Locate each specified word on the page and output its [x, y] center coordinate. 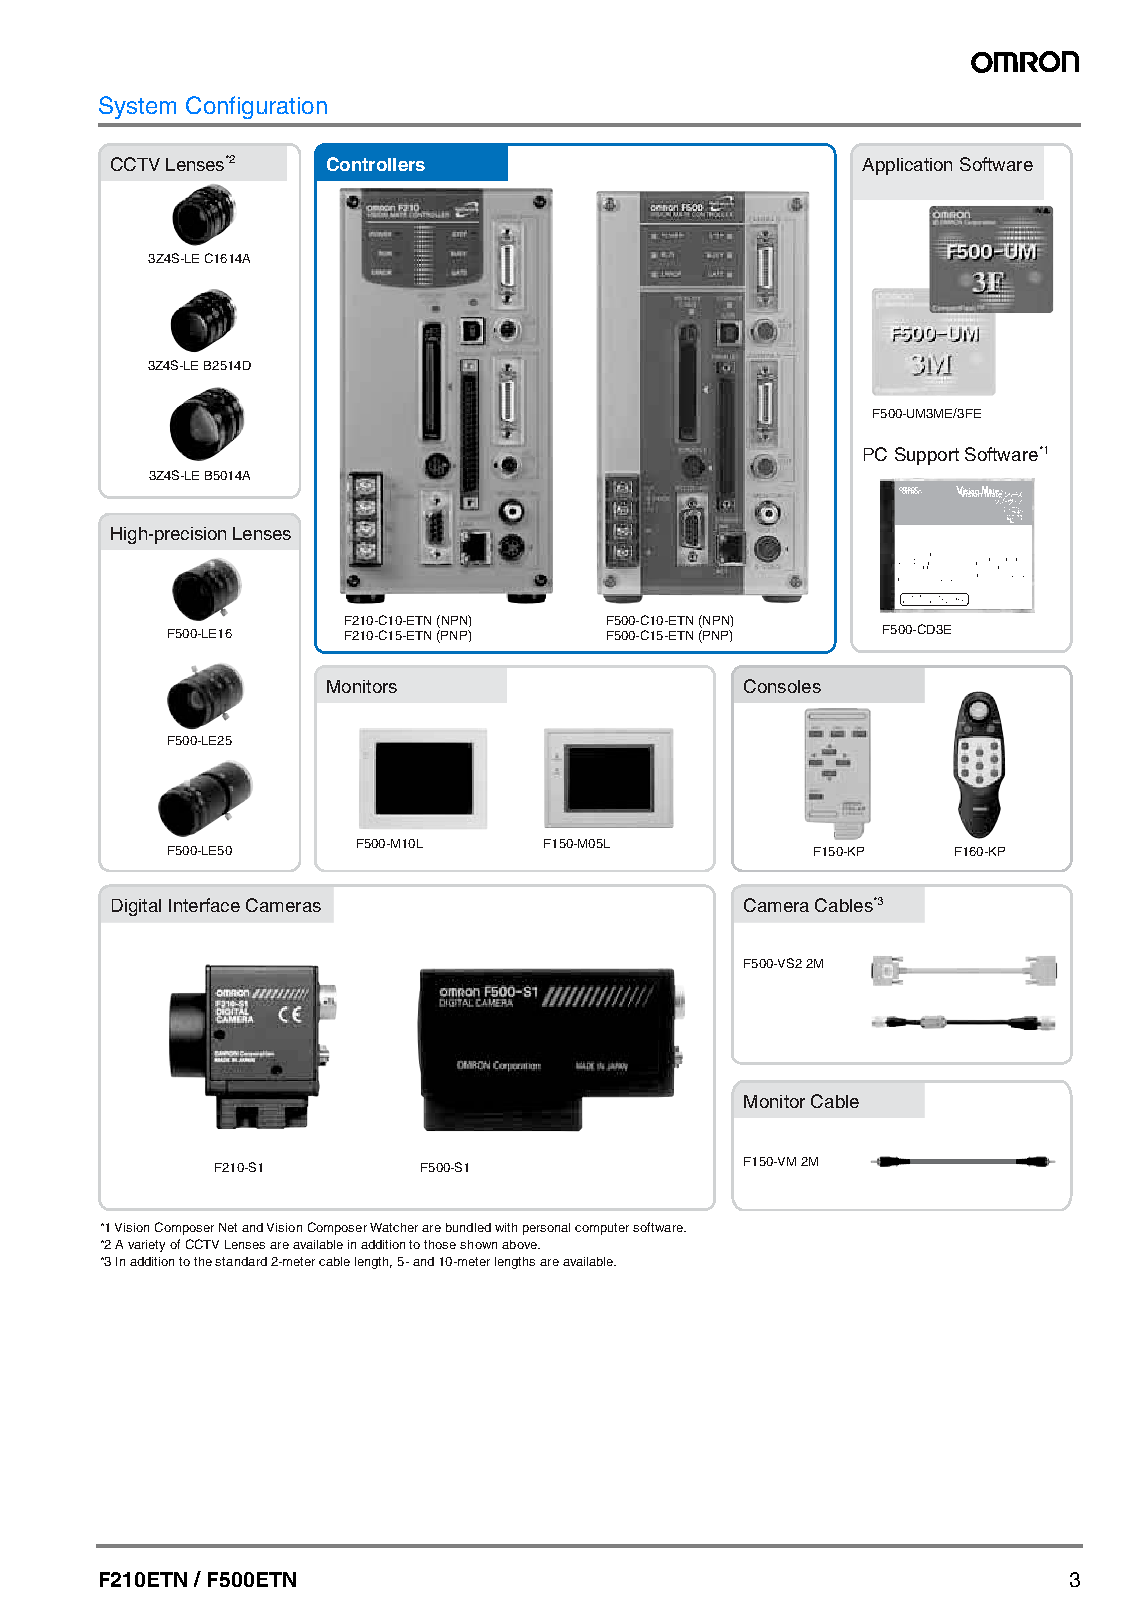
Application [907, 166]
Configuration [256, 107]
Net [228, 1227]
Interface [204, 905]
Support [927, 456]
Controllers [376, 164]
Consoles [782, 686]
